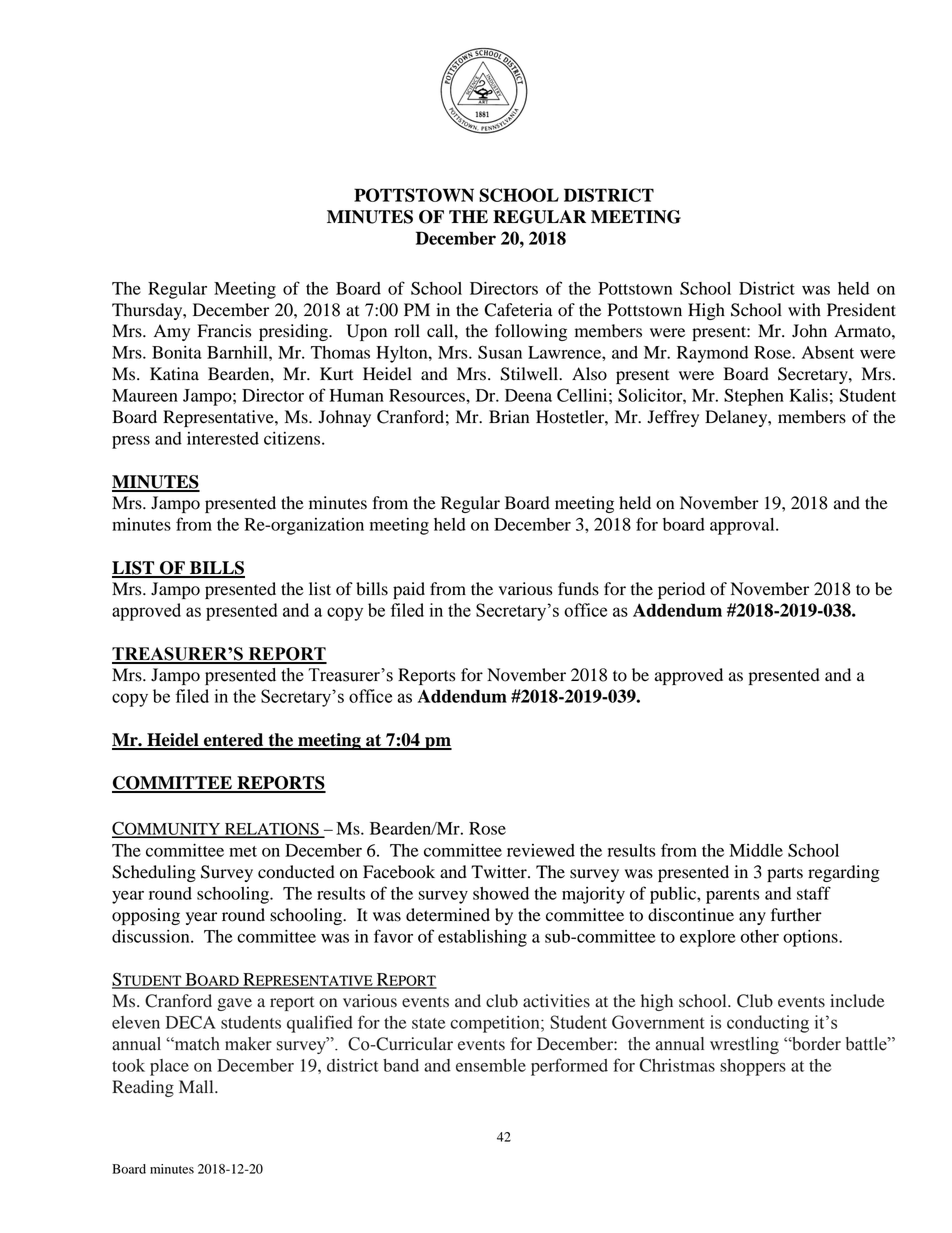 The height and width of the screenshot is (1233, 952). Describe the element at coordinates (197, 1086) in the screenshot. I see `Mall` at that location.
